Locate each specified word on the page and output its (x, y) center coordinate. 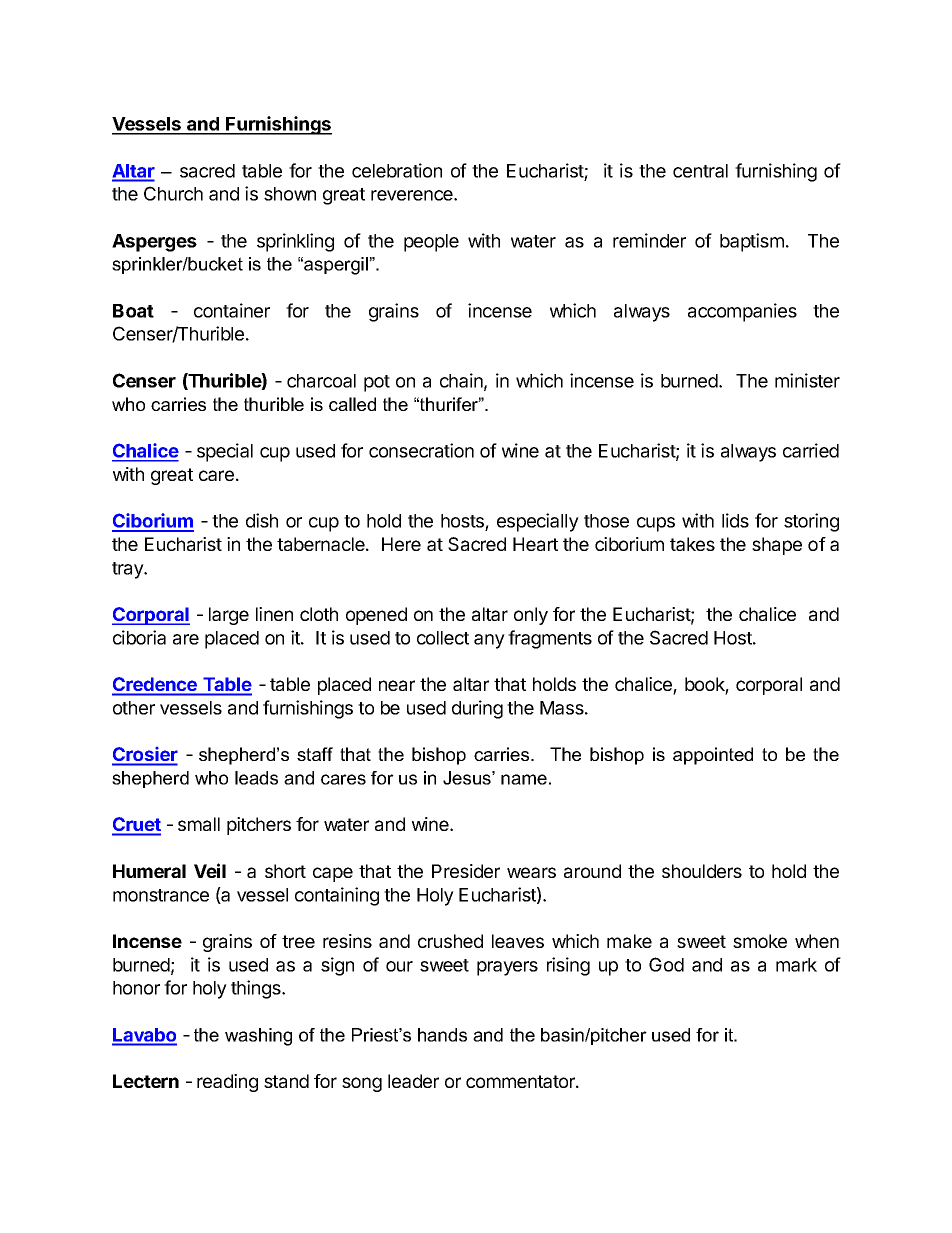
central (700, 171)
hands (442, 1035)
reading (227, 1083)
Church (173, 193)
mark (796, 965)
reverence (413, 195)
